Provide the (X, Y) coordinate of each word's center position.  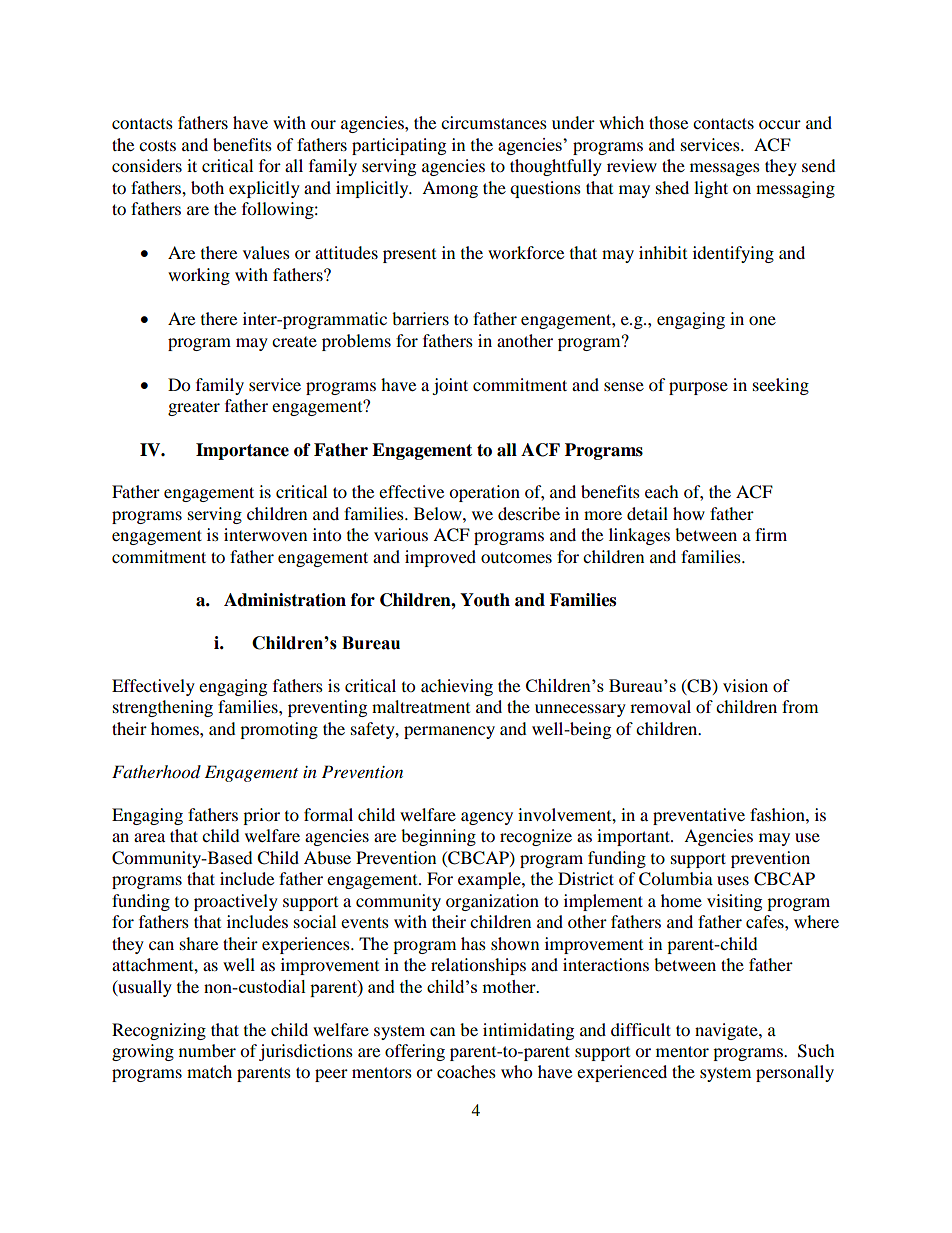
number (207, 1050)
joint (450, 386)
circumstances (494, 122)
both (207, 187)
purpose (698, 388)
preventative (699, 816)
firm (771, 534)
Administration (285, 600)
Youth (485, 600)
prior (261, 816)
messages (725, 169)
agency (487, 818)
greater (194, 408)
